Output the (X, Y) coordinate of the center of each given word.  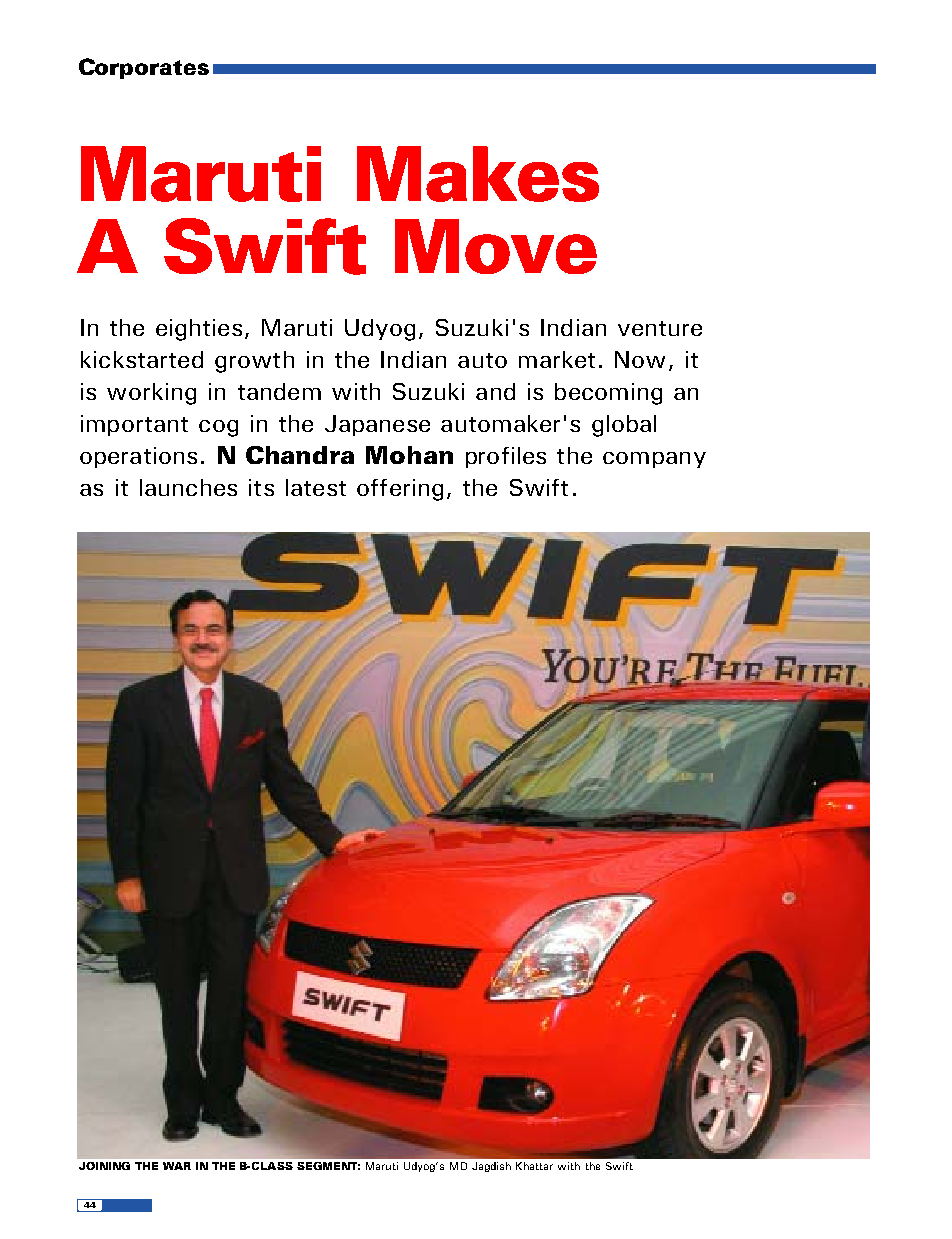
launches (188, 487)
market (557, 359)
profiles (506, 457)
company (654, 460)
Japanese (377, 425)
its (261, 487)
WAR (177, 1166)
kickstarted (142, 359)
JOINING (104, 1166)
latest (316, 487)
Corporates (144, 68)
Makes (478, 174)
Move (496, 246)
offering (400, 490)
